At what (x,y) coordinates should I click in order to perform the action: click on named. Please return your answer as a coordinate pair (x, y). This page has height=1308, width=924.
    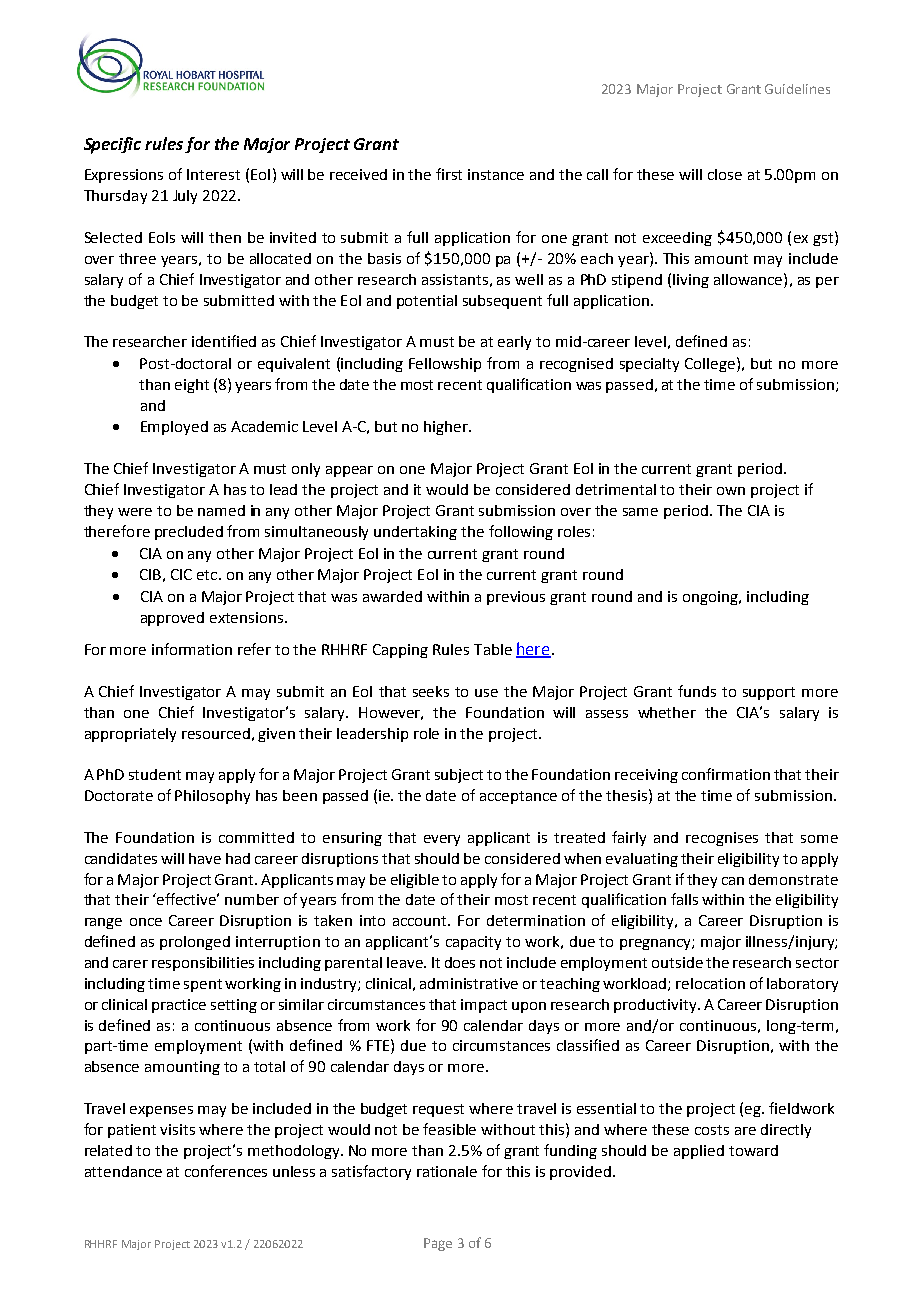
    Looking at the image, I should click on (221, 510).
